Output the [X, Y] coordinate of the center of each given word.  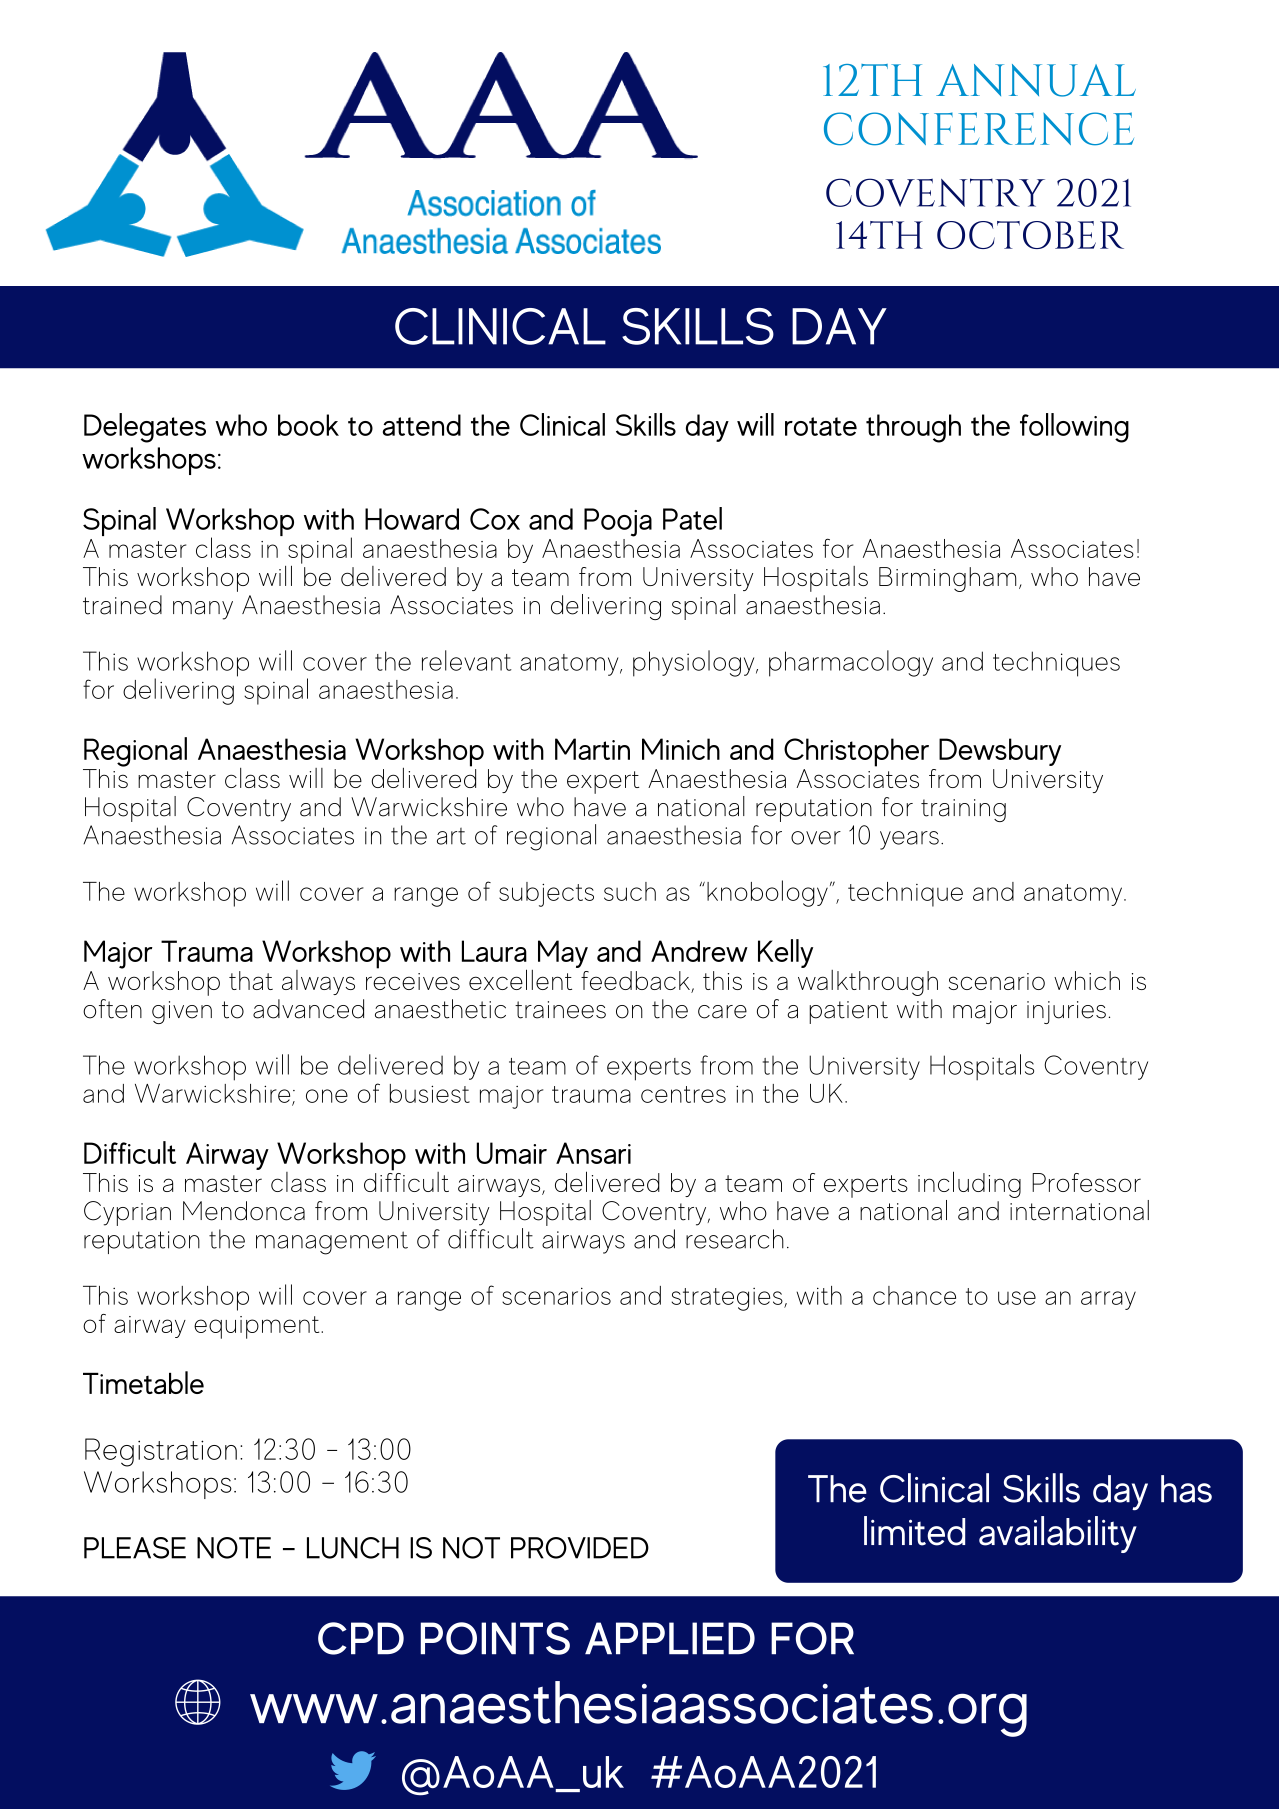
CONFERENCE [979, 129]
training [963, 810]
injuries [1066, 1012]
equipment [258, 1327]
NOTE [234, 1548]
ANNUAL [1036, 80]
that [251, 980]
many [203, 610]
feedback [636, 982]
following [1074, 428]
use [1017, 1298]
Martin [592, 749]
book [308, 425]
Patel [692, 518]
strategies [728, 1299]
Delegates [145, 428]
